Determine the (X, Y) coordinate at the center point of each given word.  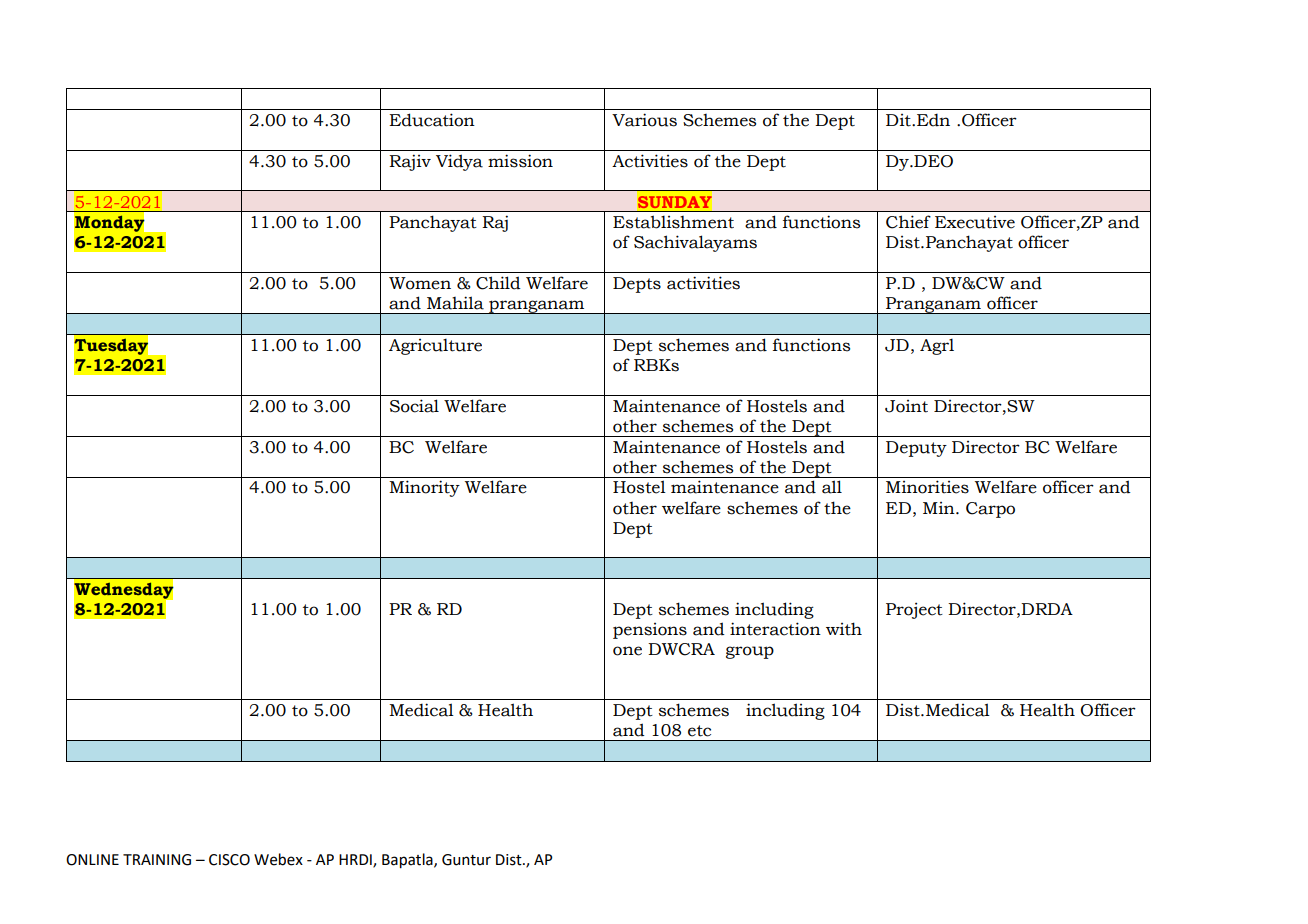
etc (699, 731)
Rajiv (410, 162)
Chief (908, 222)
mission (520, 161)
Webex (278, 859)
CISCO (229, 860)
